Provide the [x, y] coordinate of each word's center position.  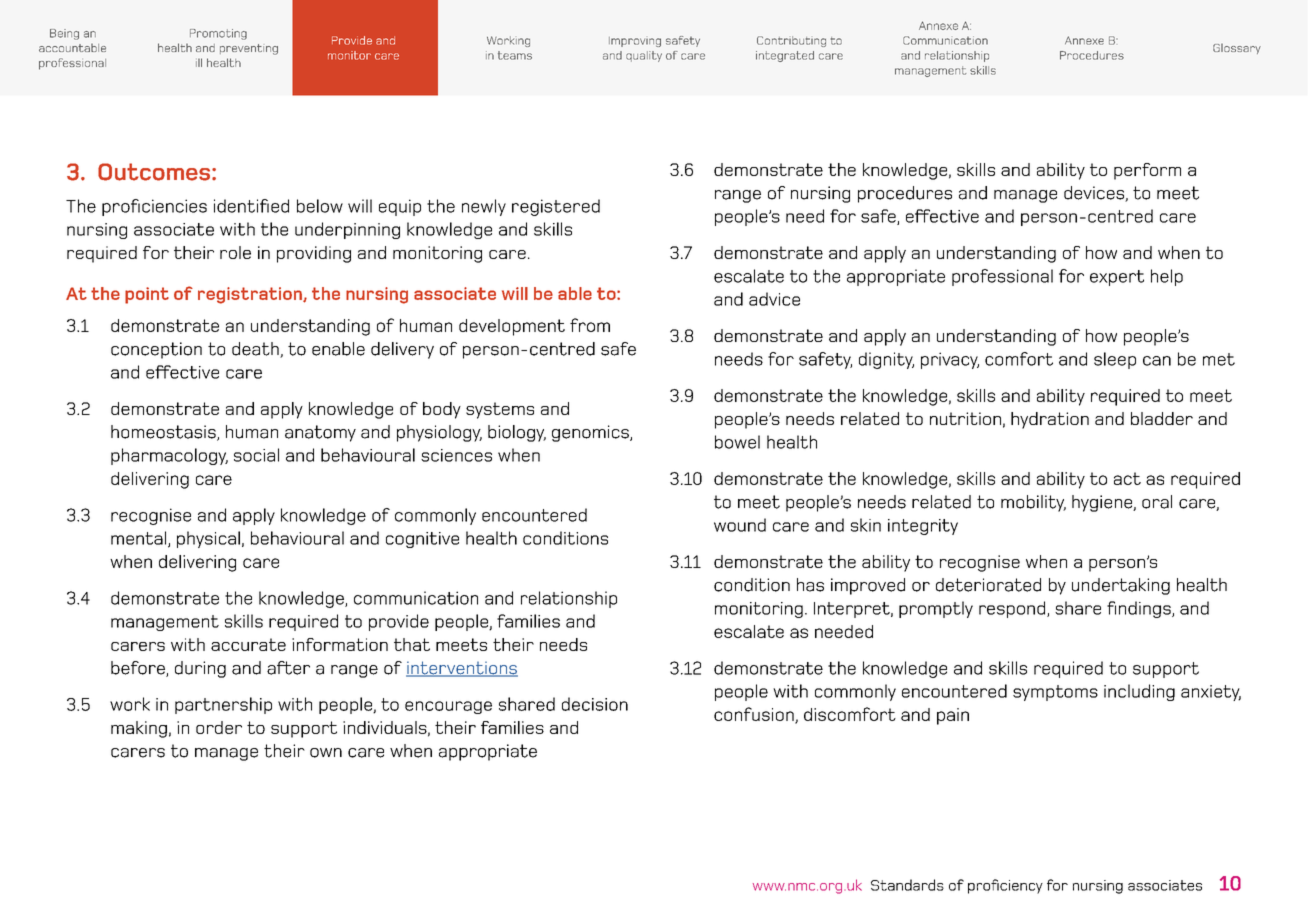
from [590, 325]
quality [644, 56]
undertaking [1121, 586]
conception [156, 350]
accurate [248, 644]
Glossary [1237, 49]
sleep [1115, 360]
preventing [249, 49]
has [810, 585]
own [326, 753]
